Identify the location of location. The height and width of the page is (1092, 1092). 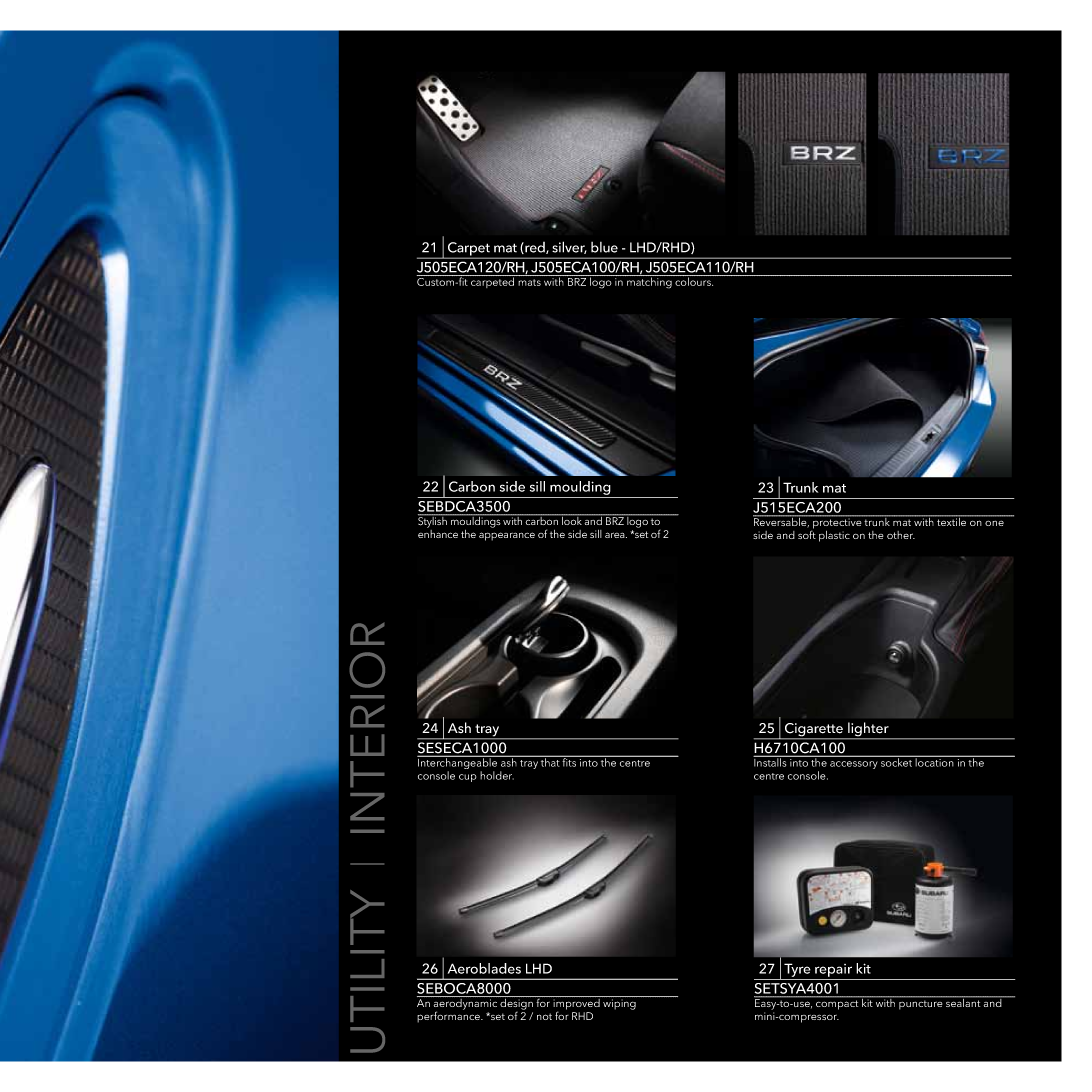
(935, 761).
